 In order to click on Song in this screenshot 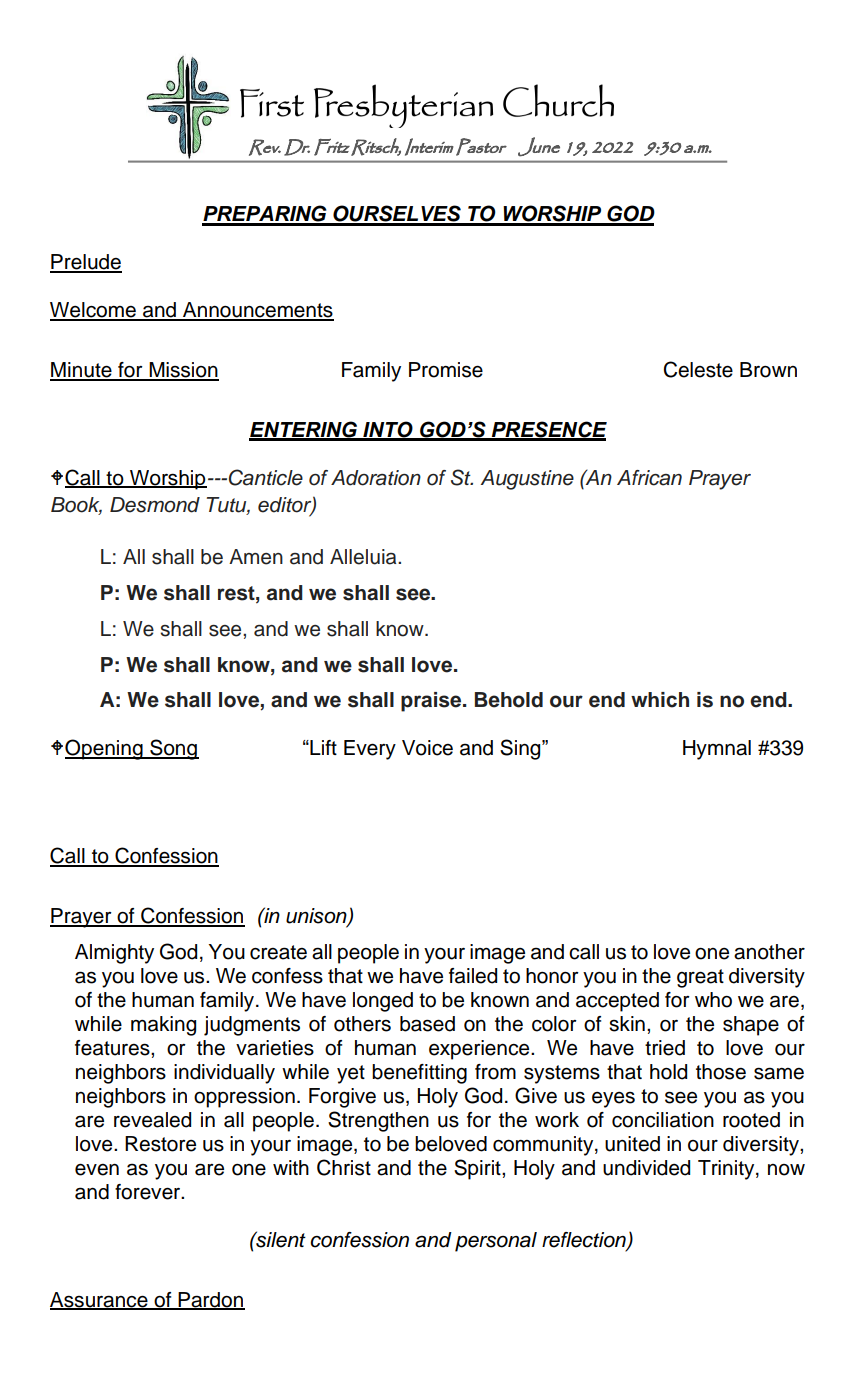, I will do `click(173, 749)`.
